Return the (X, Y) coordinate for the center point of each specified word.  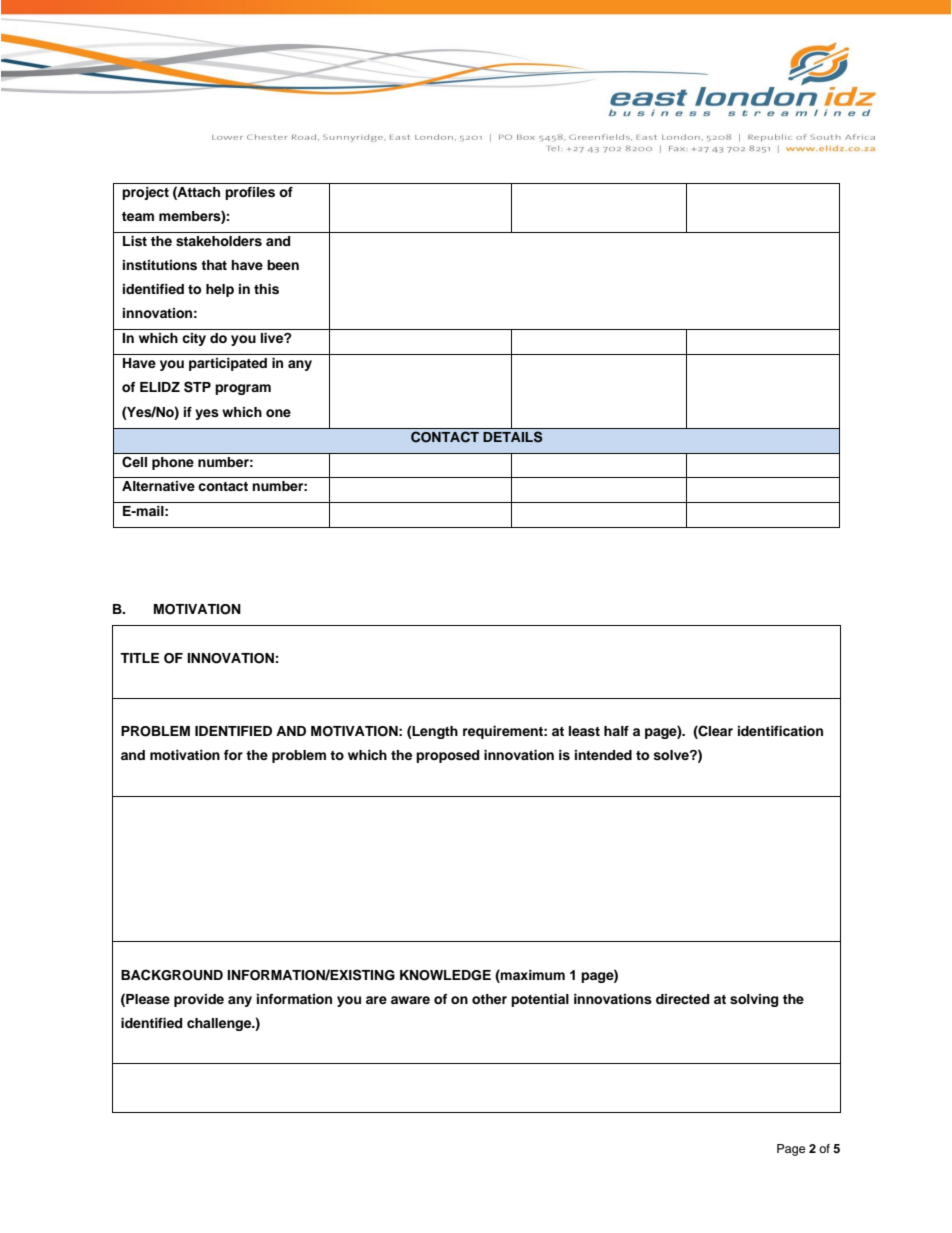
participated (228, 364)
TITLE (139, 658)
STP (197, 387)
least (584, 731)
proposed (447, 756)
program (243, 389)
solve (672, 755)
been (283, 265)
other (489, 999)
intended (603, 755)
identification (780, 731)
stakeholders (219, 241)
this (266, 289)
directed (682, 999)
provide (199, 1000)
